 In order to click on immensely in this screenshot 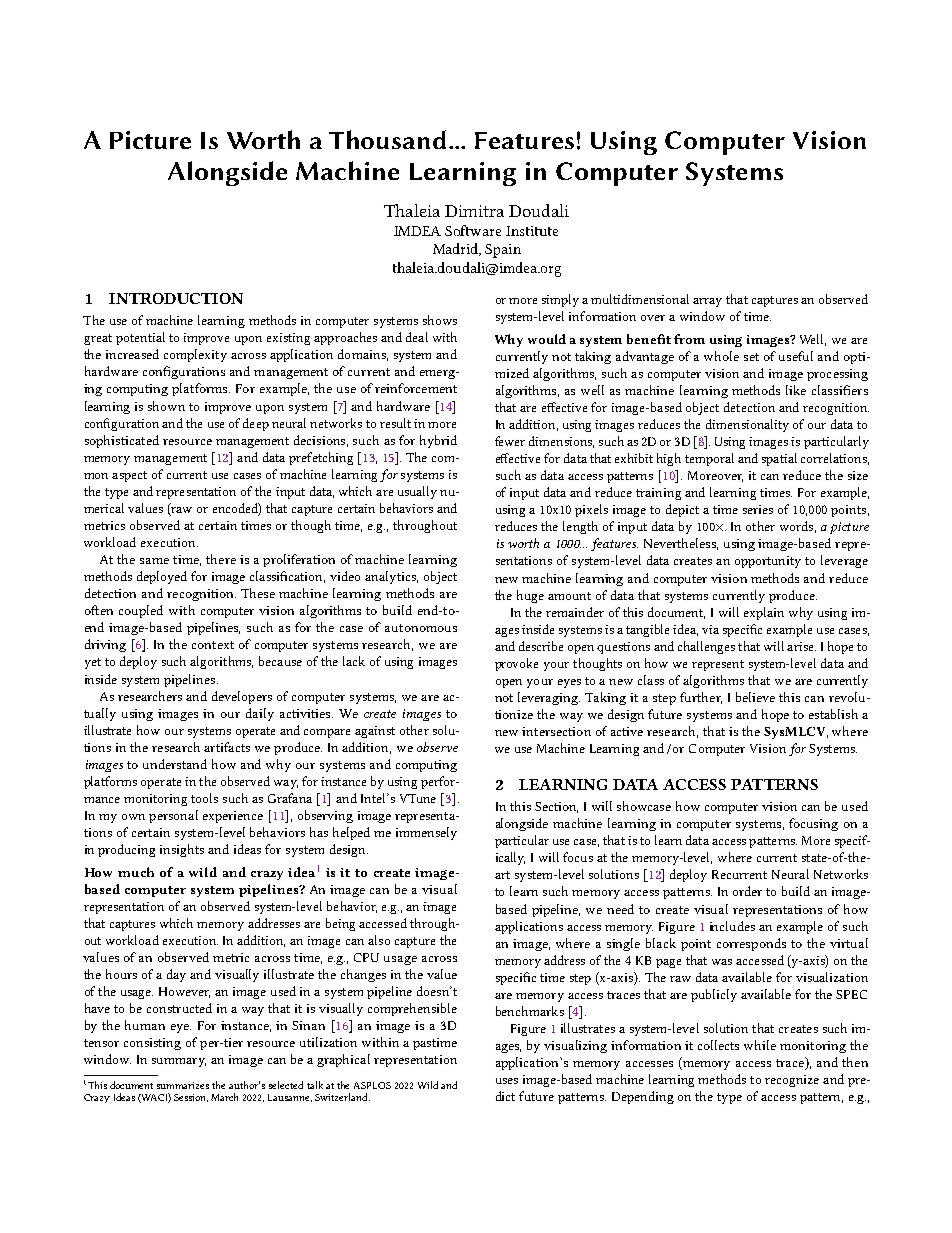, I will do `click(426, 833)`.
